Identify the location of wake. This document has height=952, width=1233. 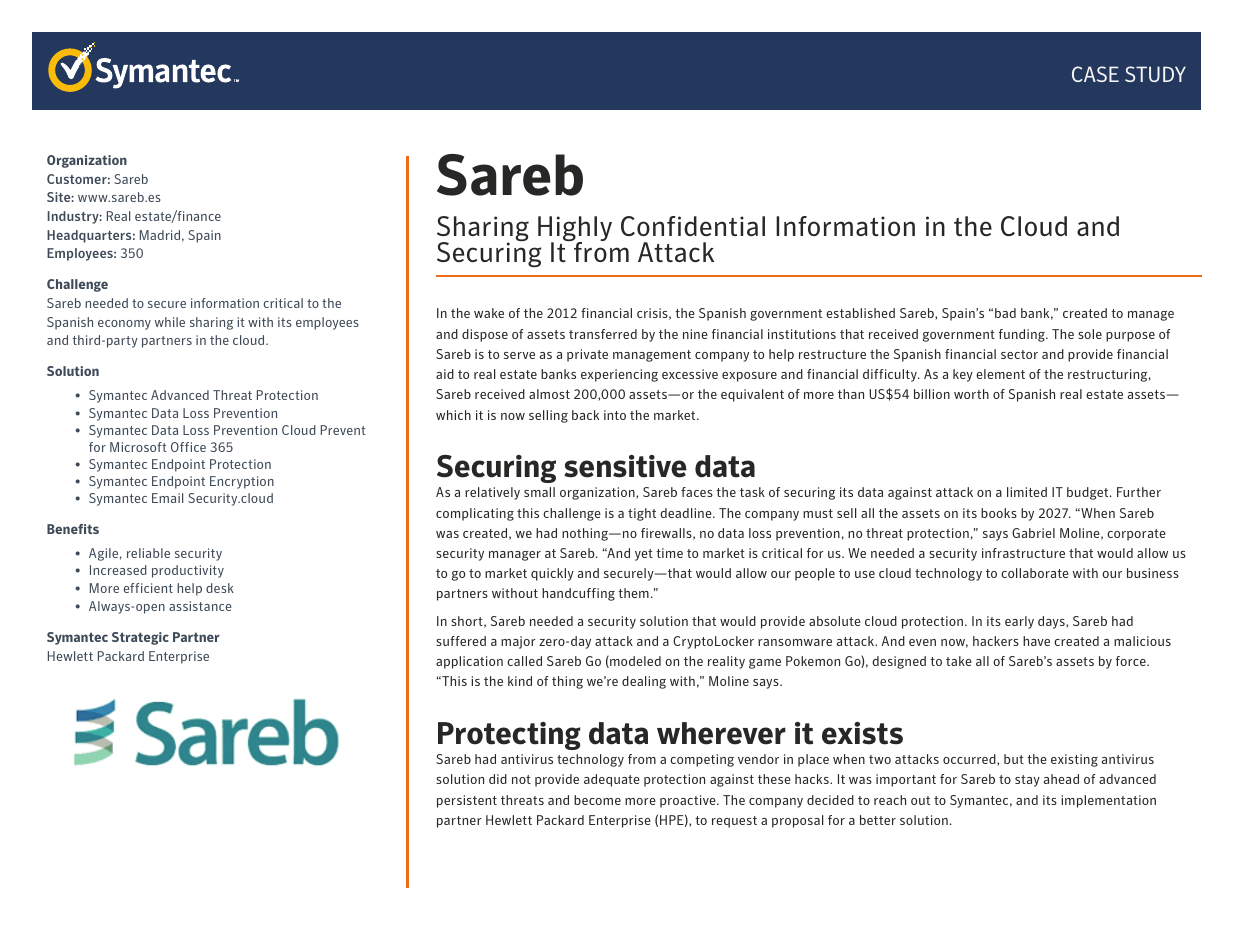
(489, 313).
